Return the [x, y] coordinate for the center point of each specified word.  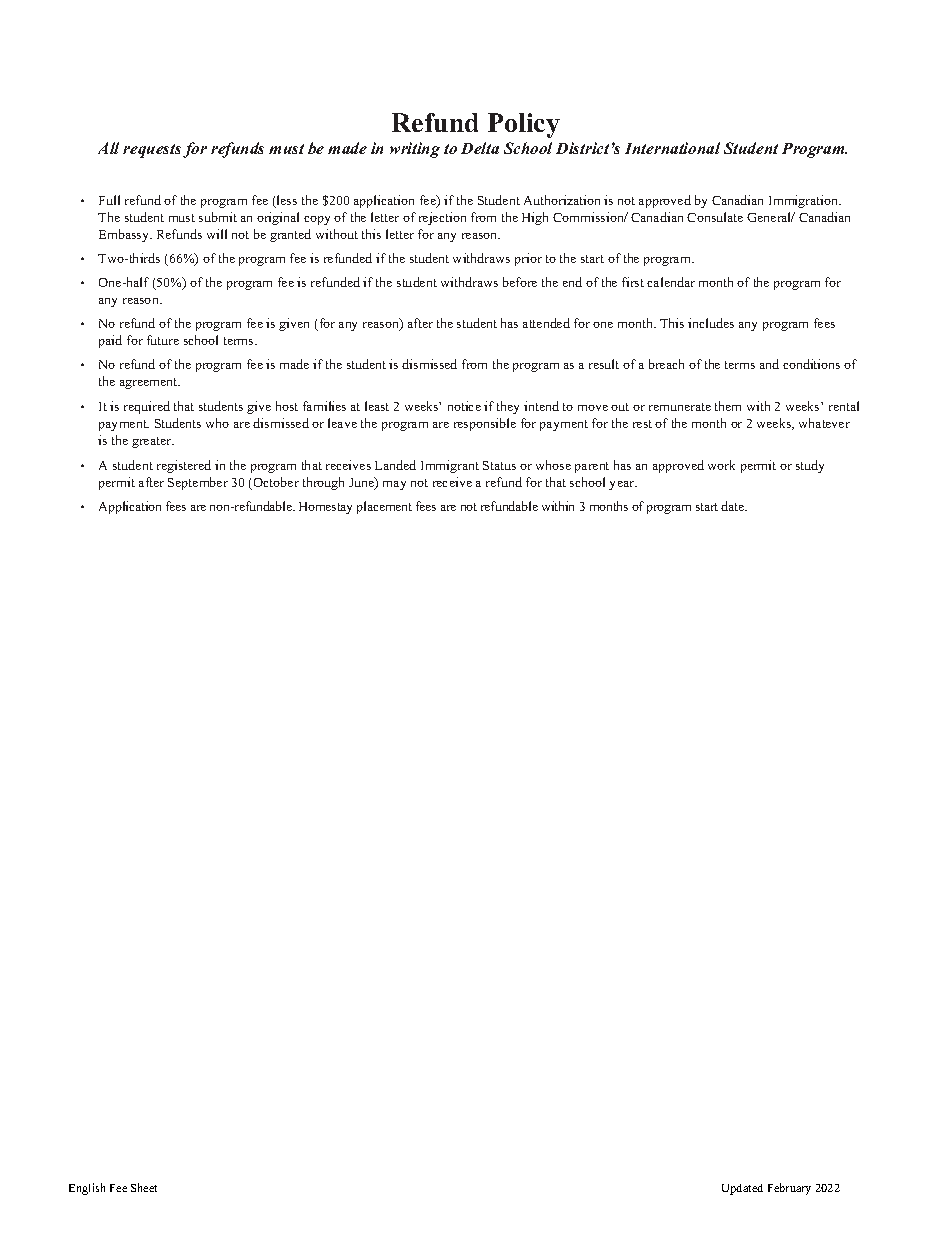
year [623, 485]
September [198, 483]
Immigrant [450, 466]
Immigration [805, 201]
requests [152, 151]
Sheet [144, 1187]
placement [384, 507]
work [721, 465]
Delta [480, 148]
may [394, 485]
